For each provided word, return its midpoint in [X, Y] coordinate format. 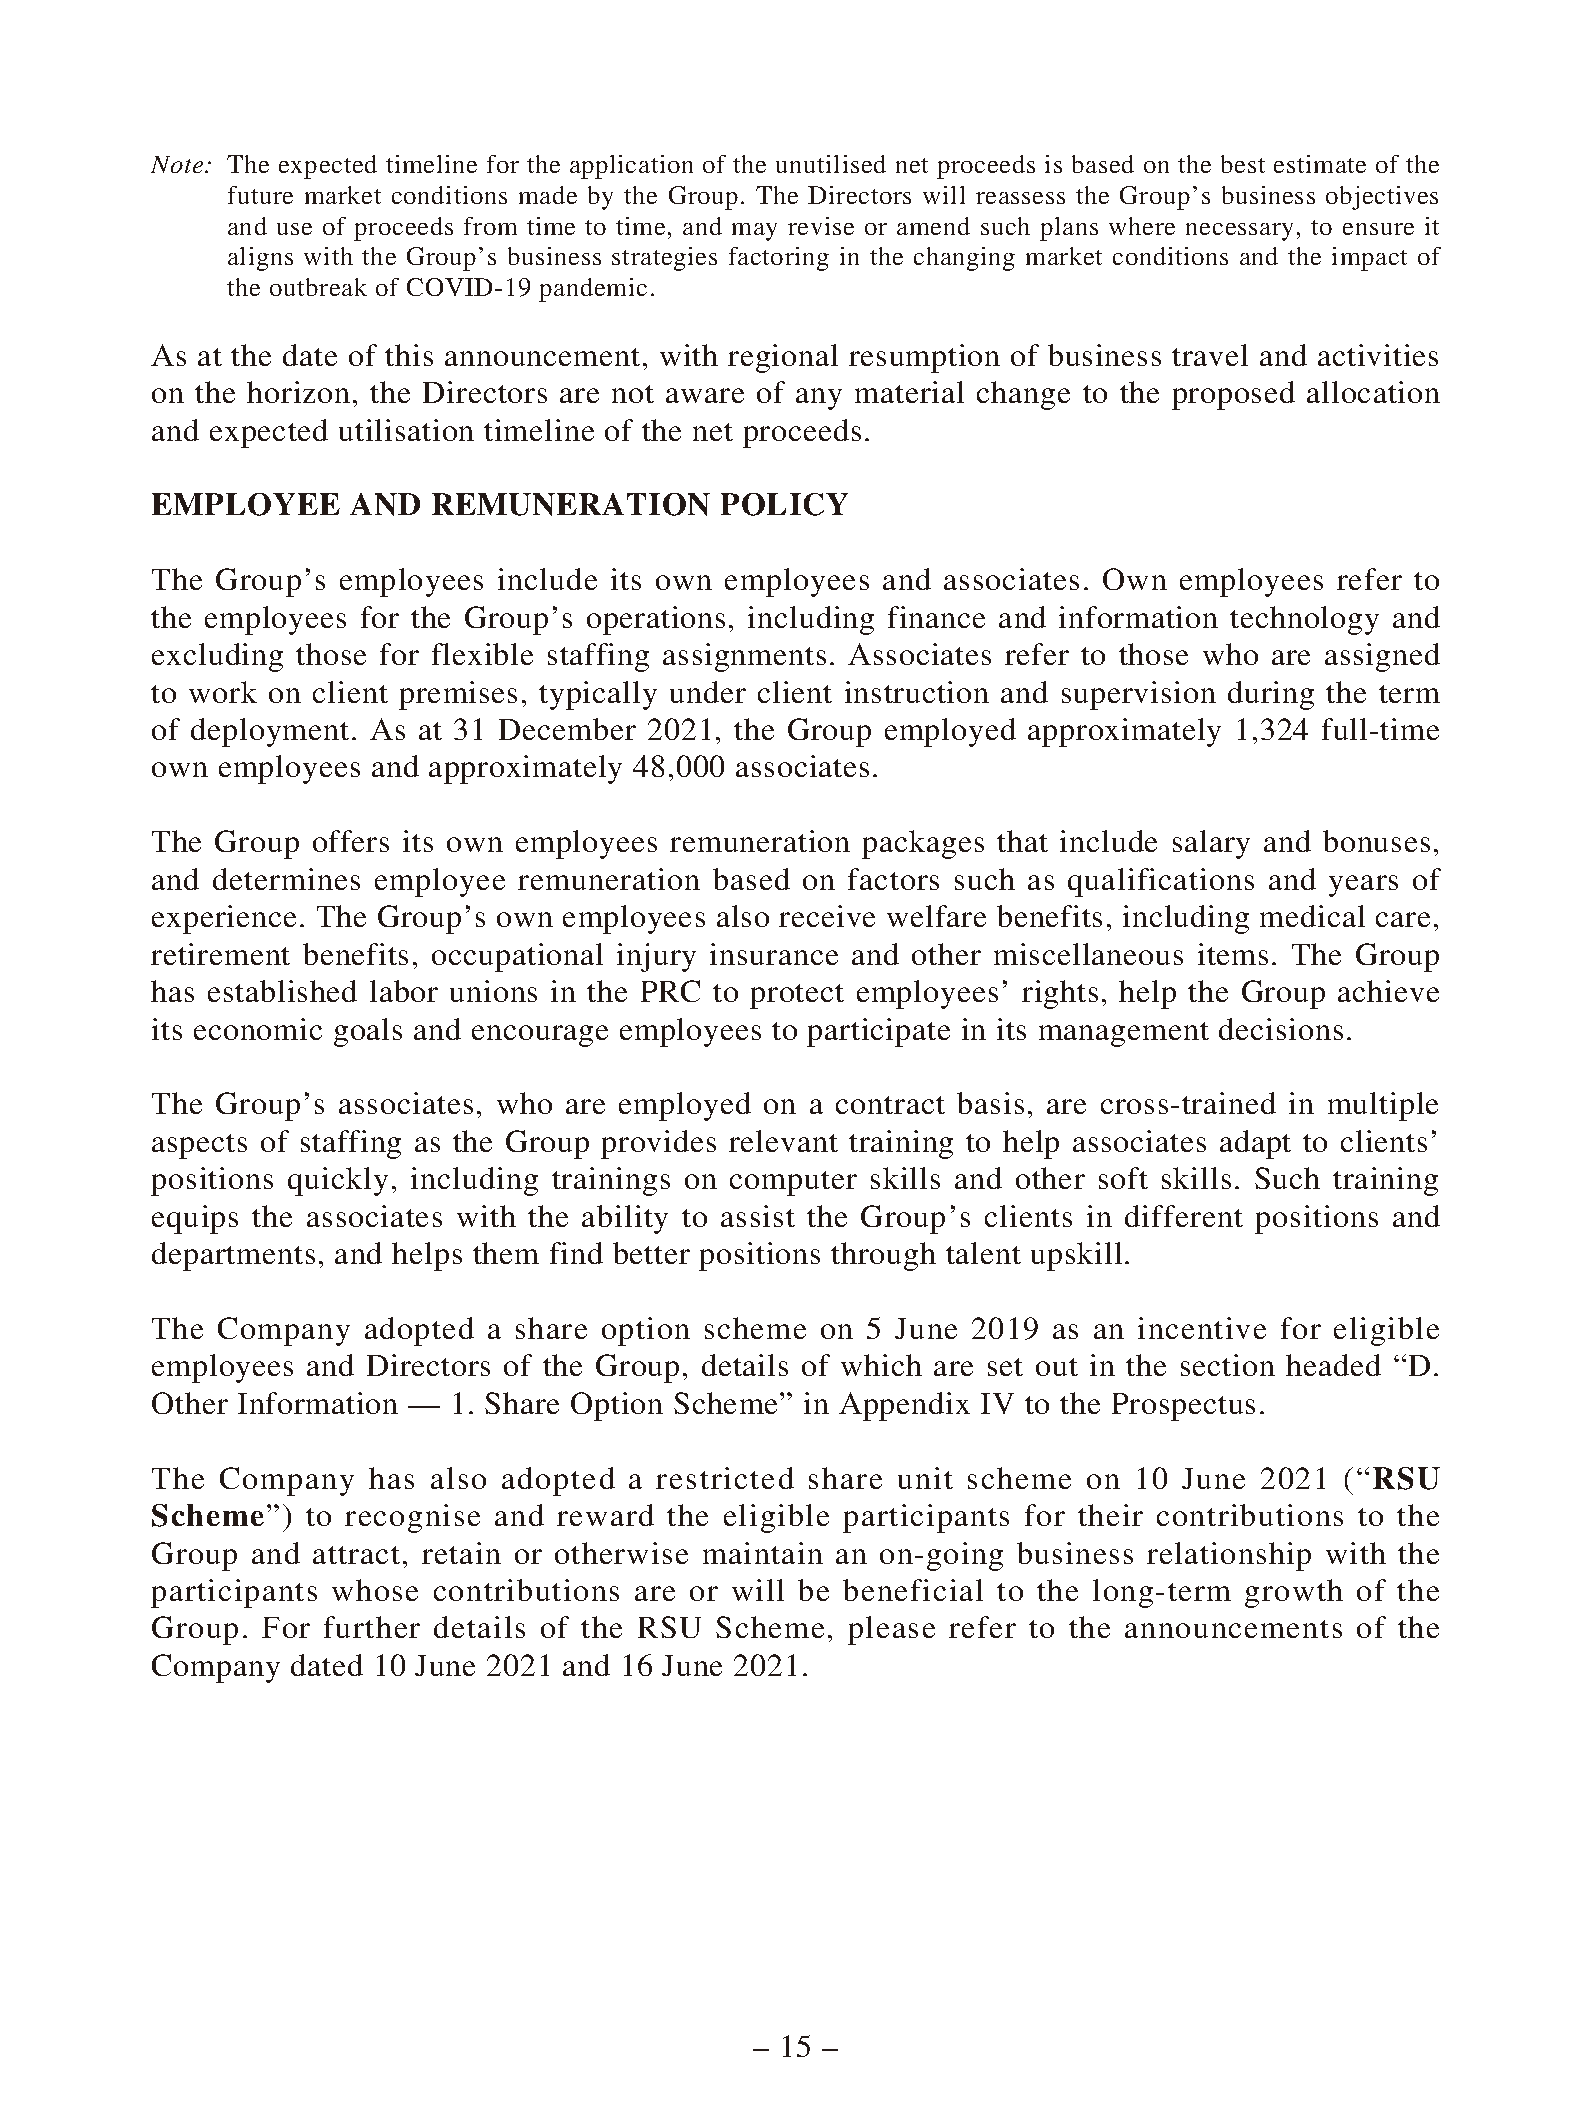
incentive [1202, 1328]
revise [821, 226]
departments [233, 1256]
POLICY [784, 504]
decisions [1281, 1029]
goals [368, 1032]
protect [797, 996]
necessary [1239, 232]
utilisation [406, 430]
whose [375, 1590]
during [1271, 695]
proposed [1233, 395]
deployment [270, 732]
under [708, 692]
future [260, 195]
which [881, 1365]
